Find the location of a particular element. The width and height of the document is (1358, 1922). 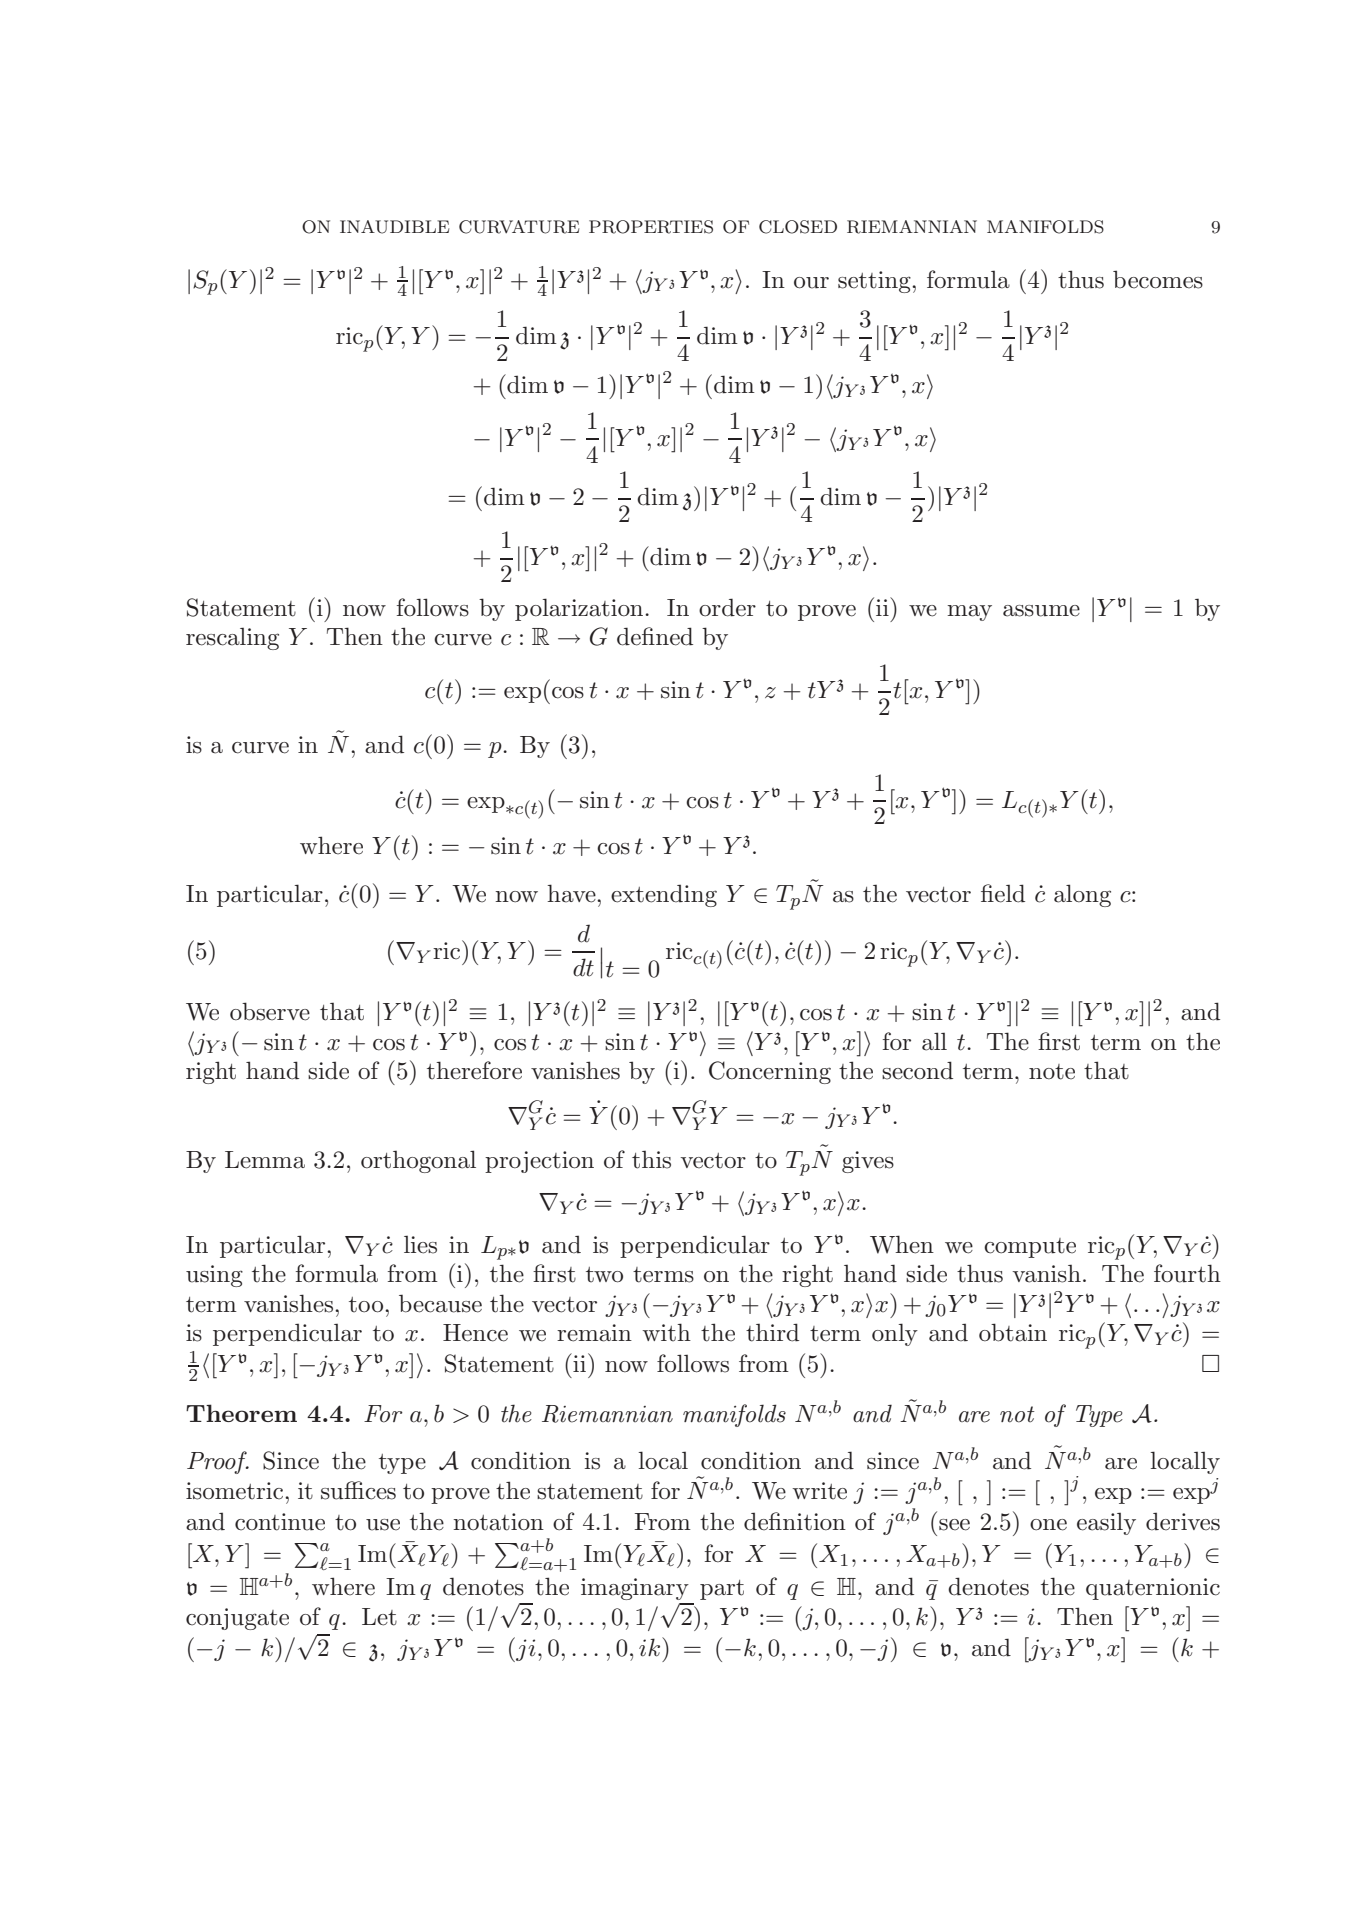

becomes is located at coordinates (1158, 279).
